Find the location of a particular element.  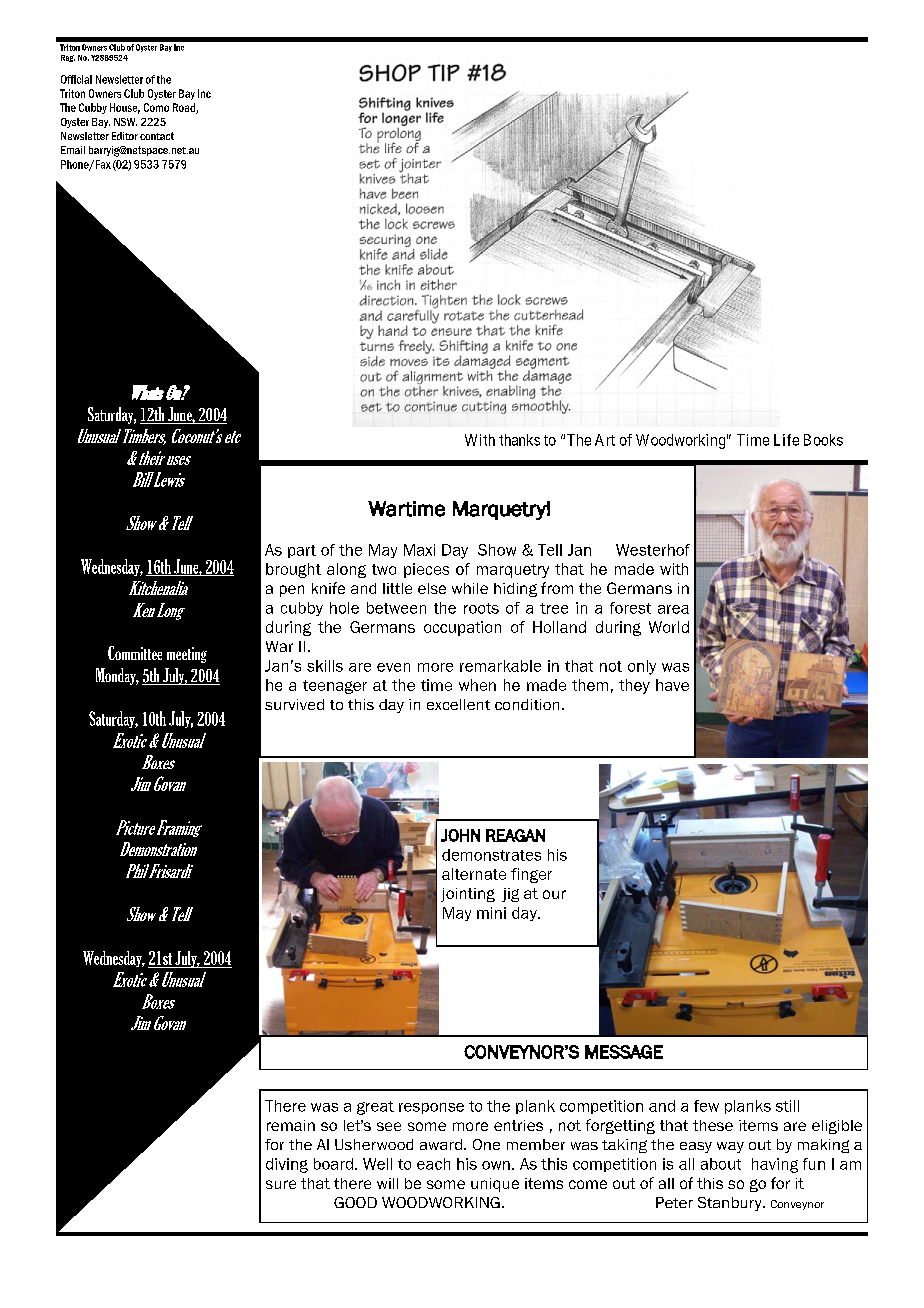

sure is located at coordinates (281, 1184).
